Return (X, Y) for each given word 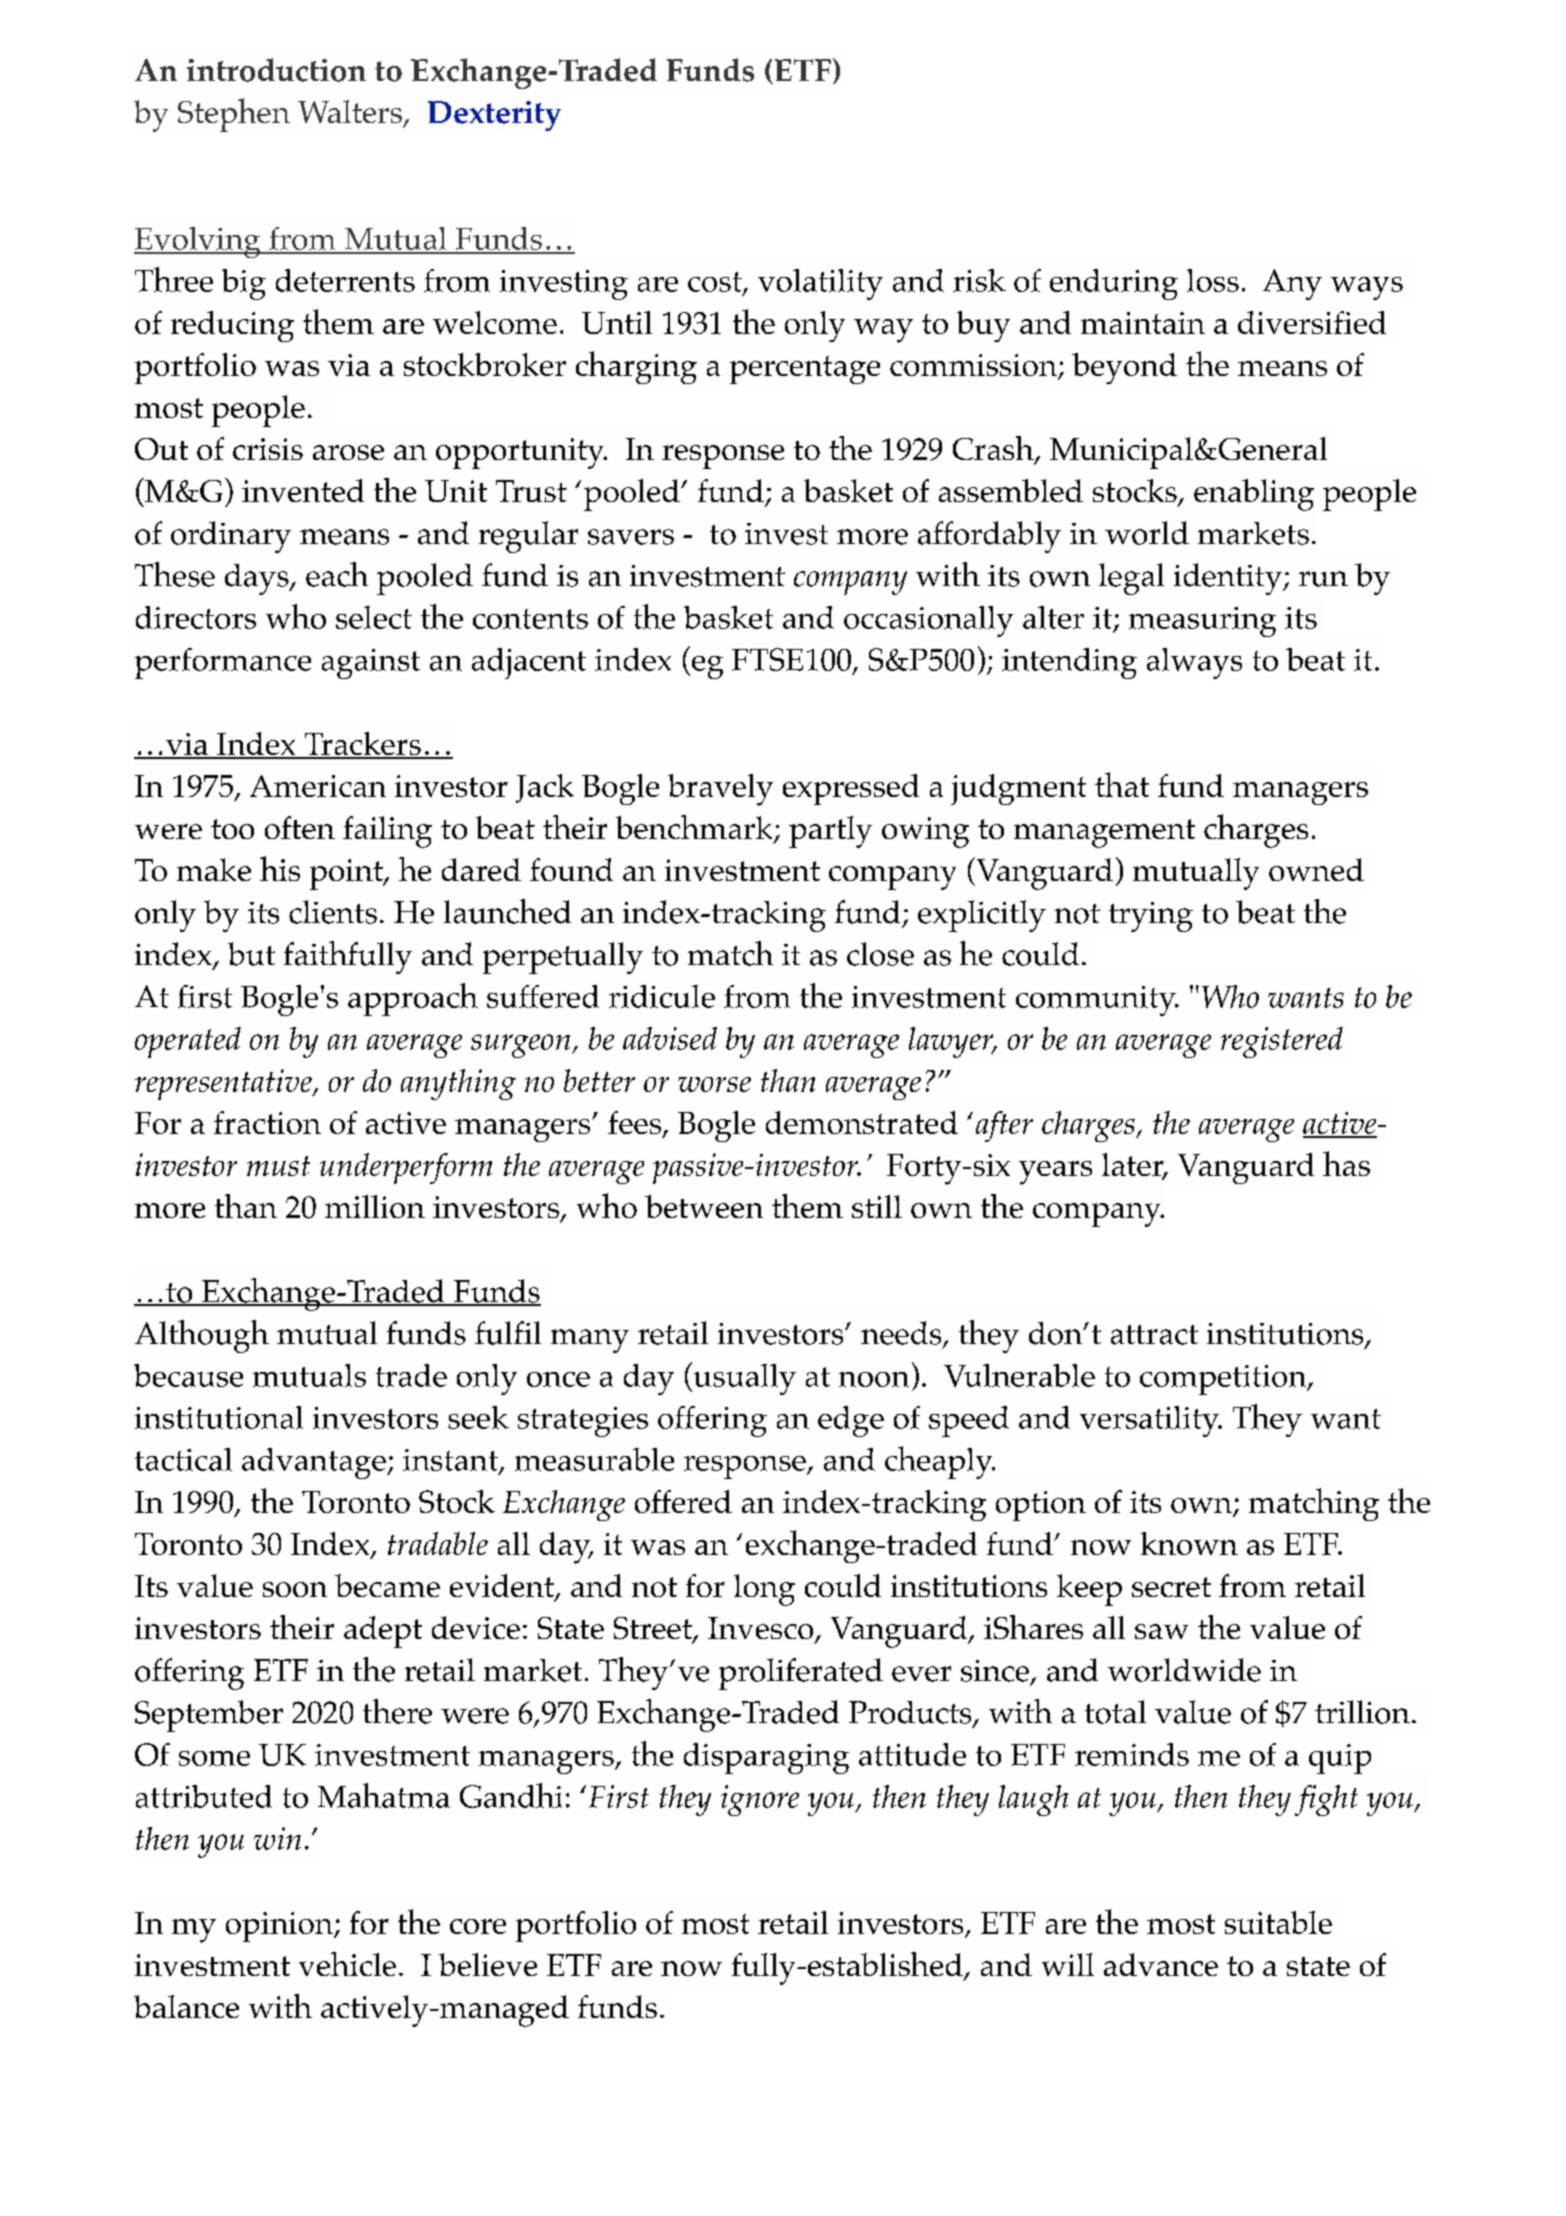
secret (1171, 1587)
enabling (1254, 495)
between (704, 1206)
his (280, 868)
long (764, 1590)
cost (716, 283)
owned (1316, 869)
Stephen (234, 115)
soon (295, 1589)
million (375, 1206)
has (1346, 1163)
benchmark (696, 828)
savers (631, 537)
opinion (280, 1927)
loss (1213, 280)
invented (303, 490)
